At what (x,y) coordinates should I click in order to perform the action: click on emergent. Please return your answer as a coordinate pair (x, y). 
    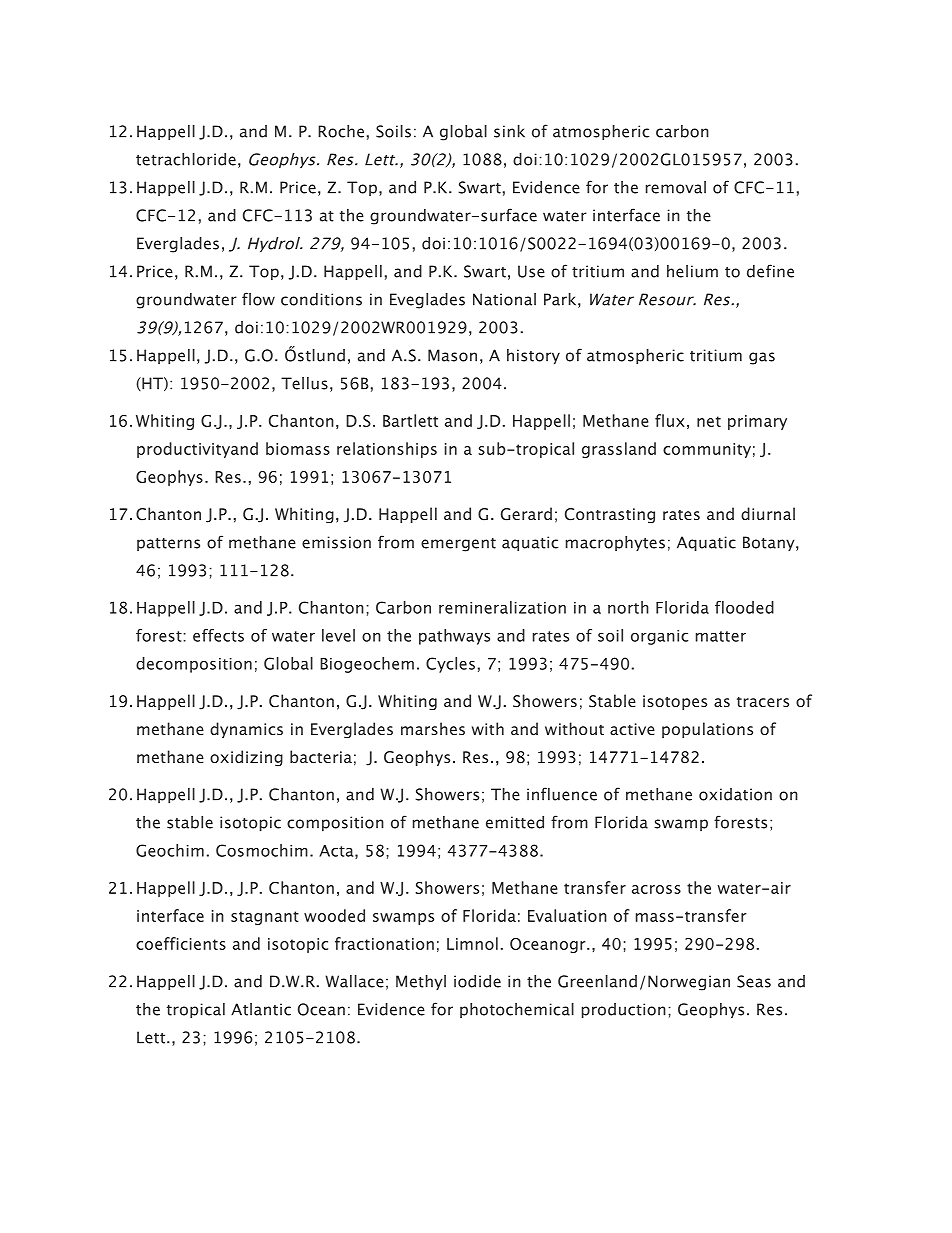
    Looking at the image, I should click on (458, 545).
